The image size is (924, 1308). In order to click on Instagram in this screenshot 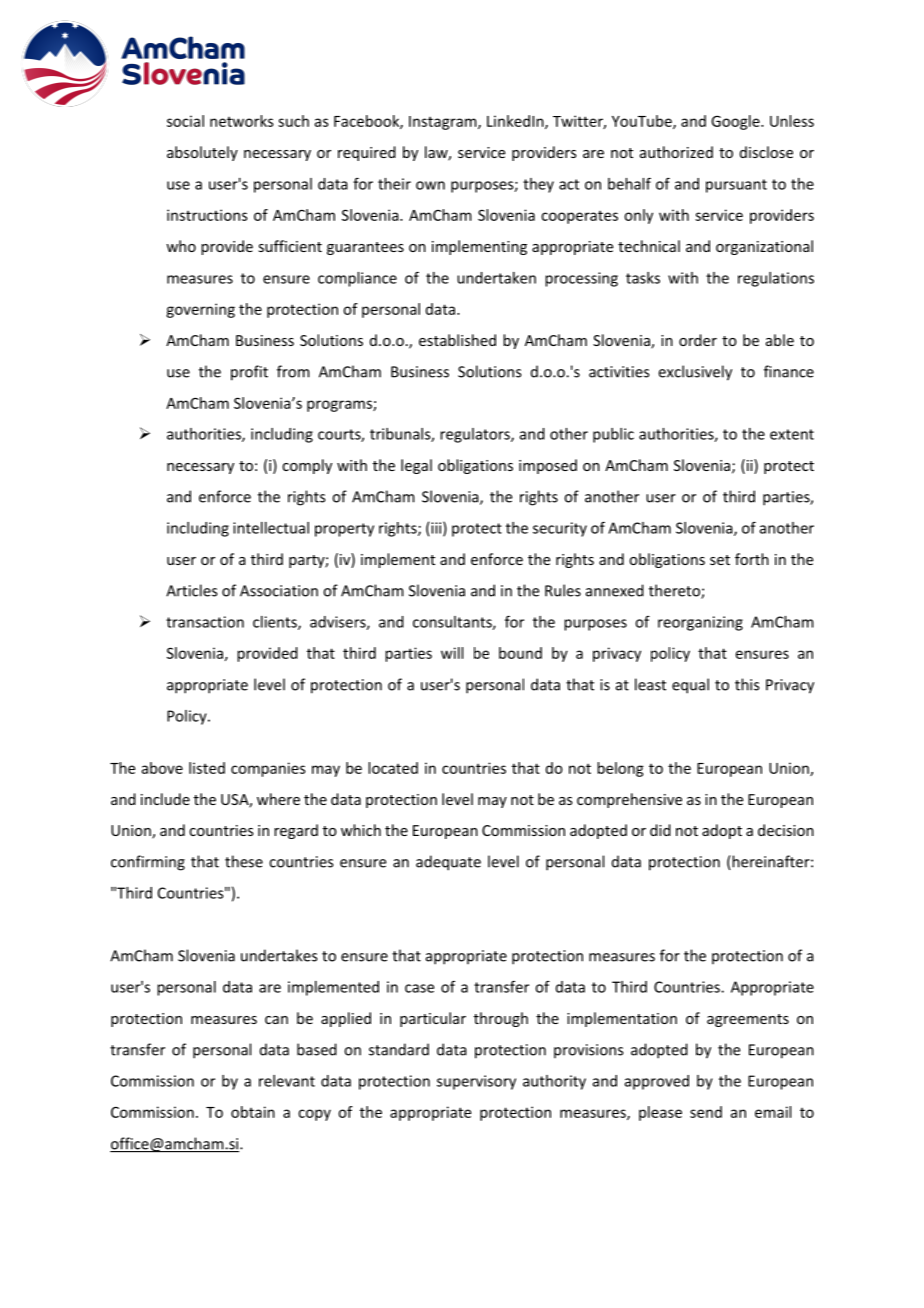, I will do `click(444, 123)`.
